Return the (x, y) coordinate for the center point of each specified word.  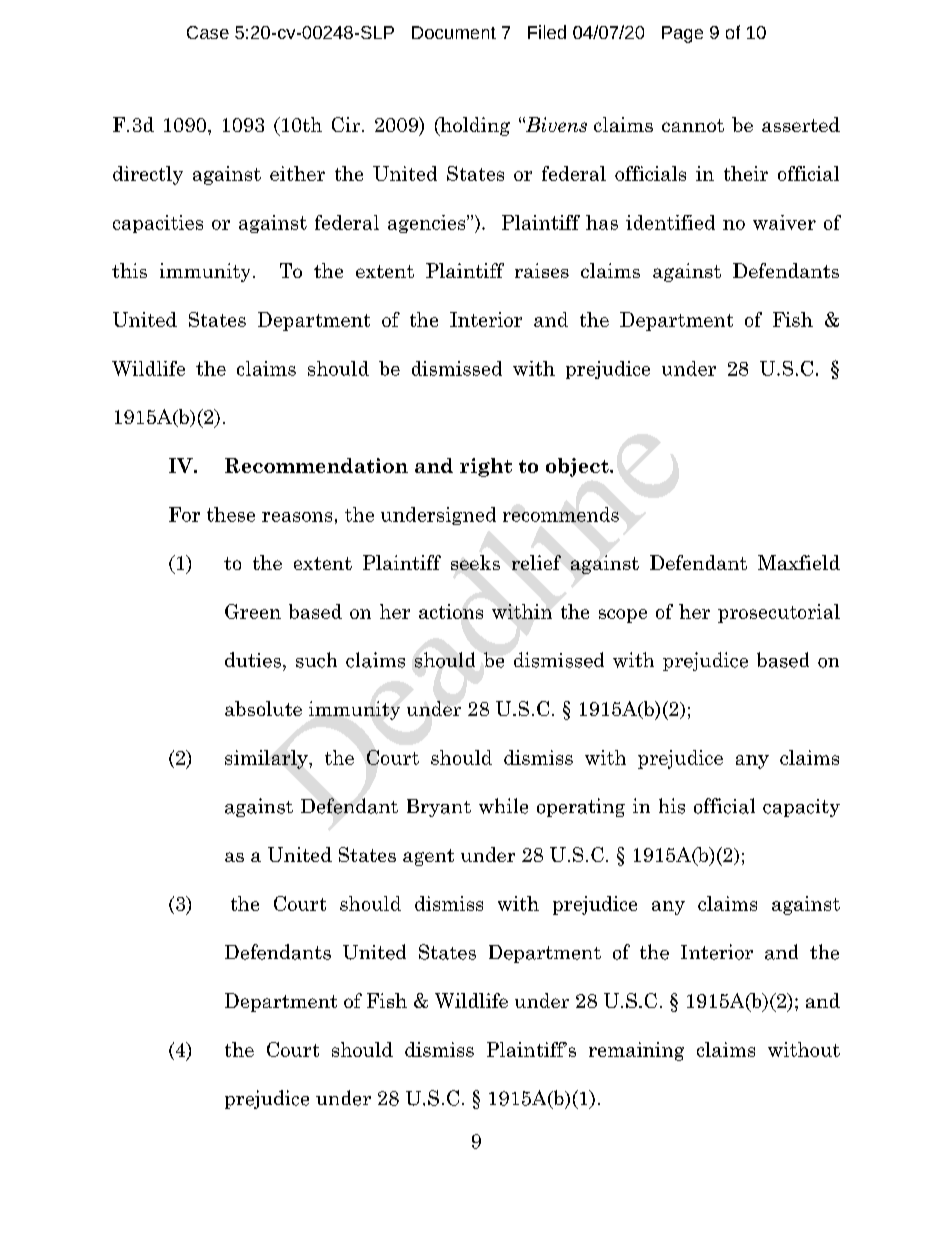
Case (208, 32)
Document (454, 32)
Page (682, 34)
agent (428, 857)
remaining (636, 1051)
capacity (801, 808)
